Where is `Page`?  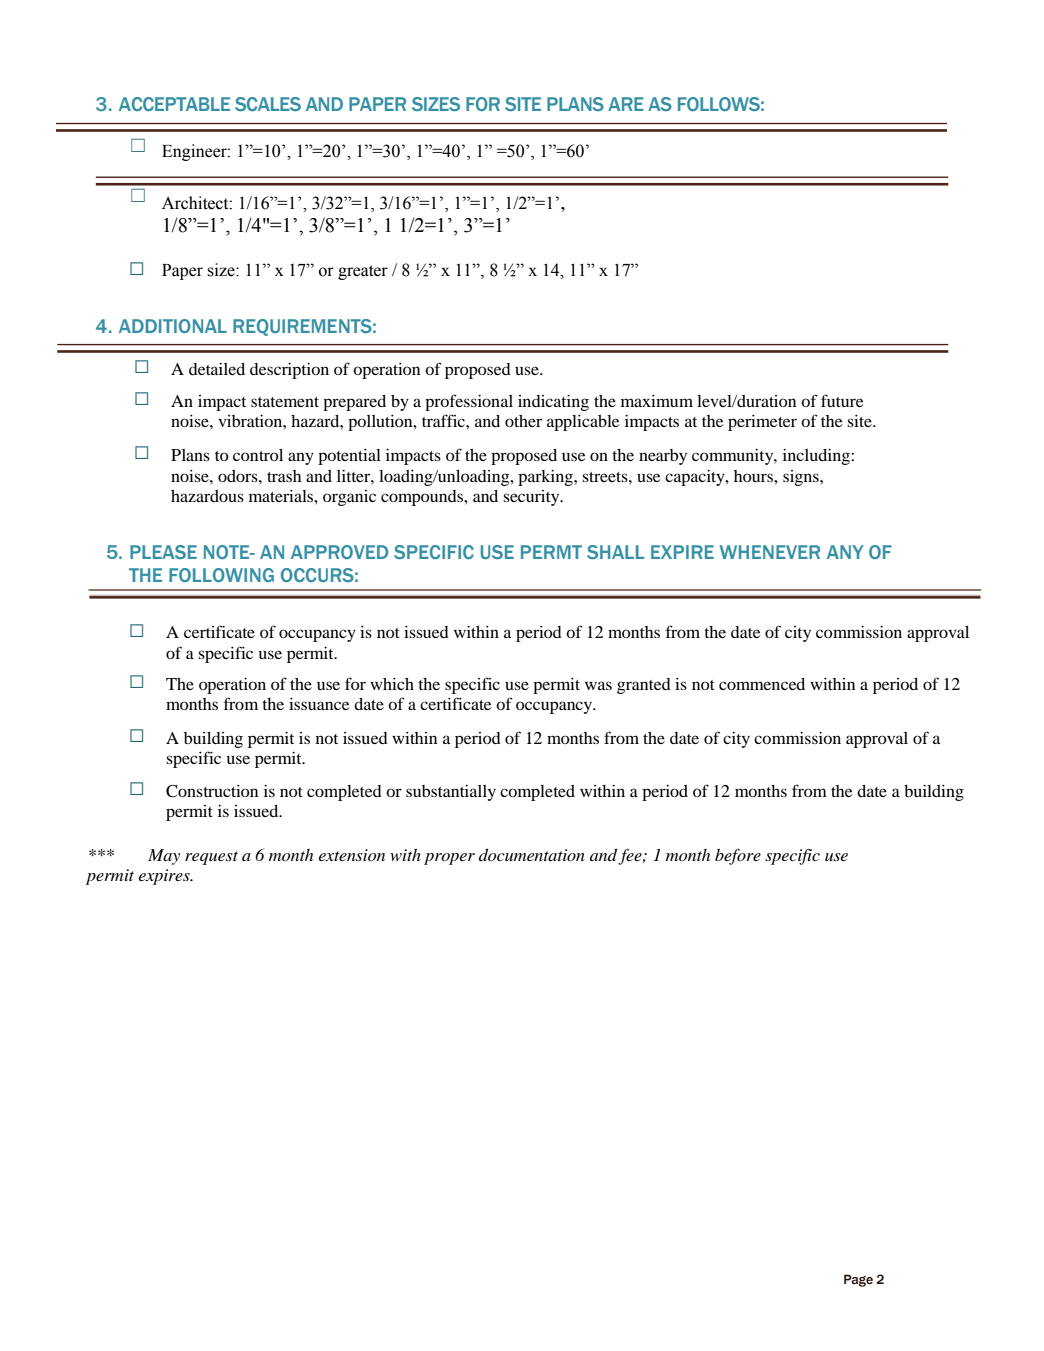
Page is located at coordinates (858, 1280).
